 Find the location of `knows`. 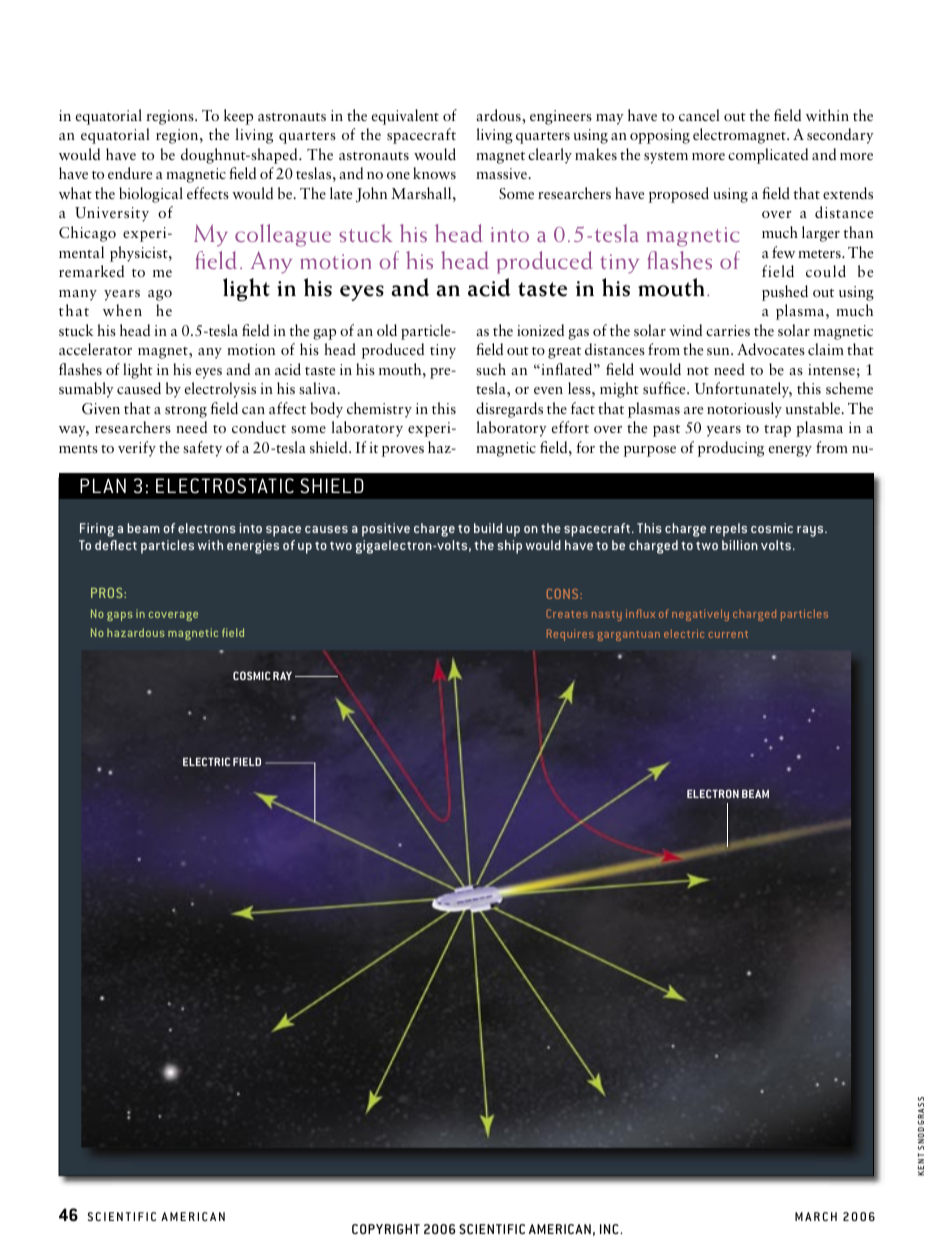

knows is located at coordinates (434, 173).
